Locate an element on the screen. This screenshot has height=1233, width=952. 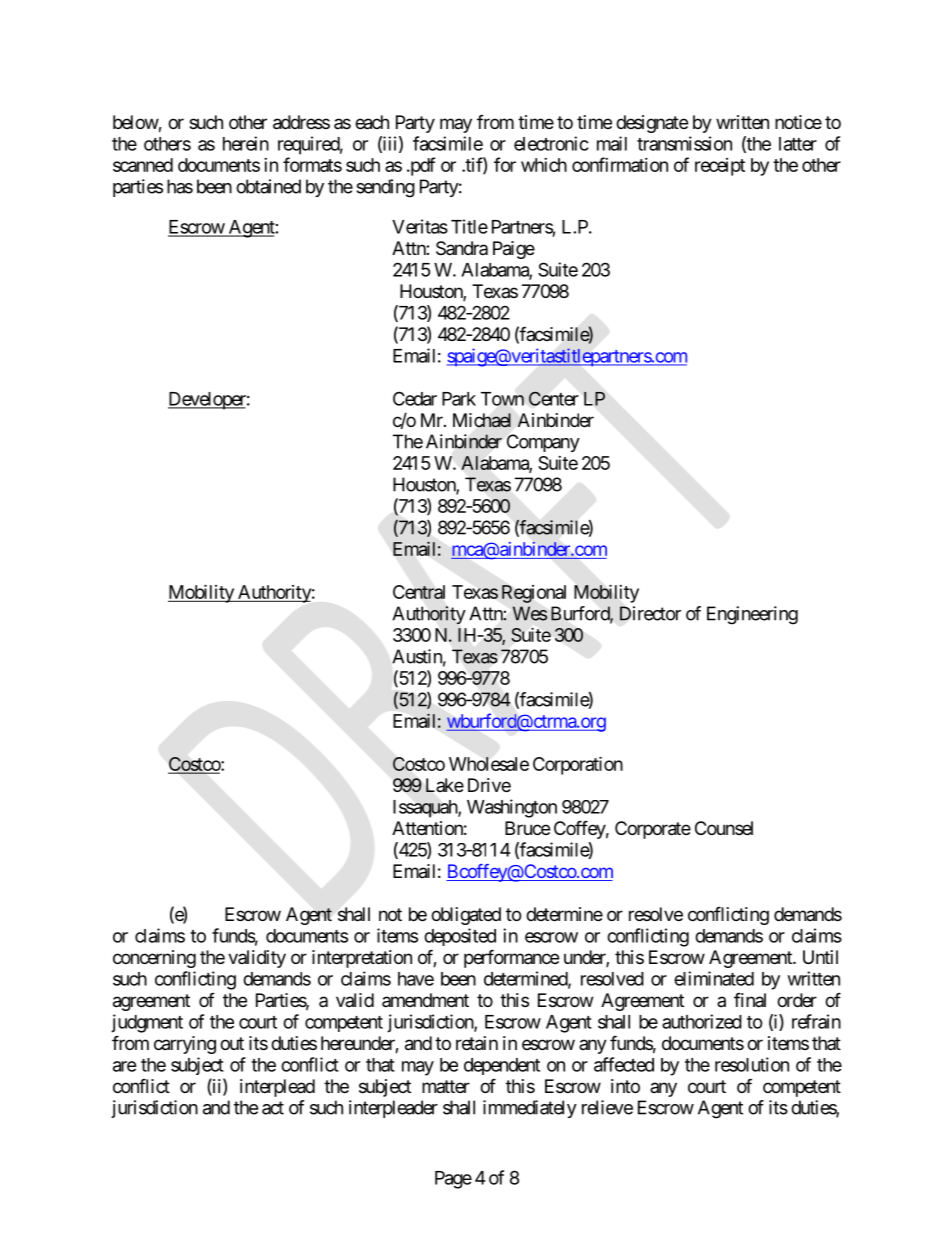
Center is located at coordinates (554, 398).
